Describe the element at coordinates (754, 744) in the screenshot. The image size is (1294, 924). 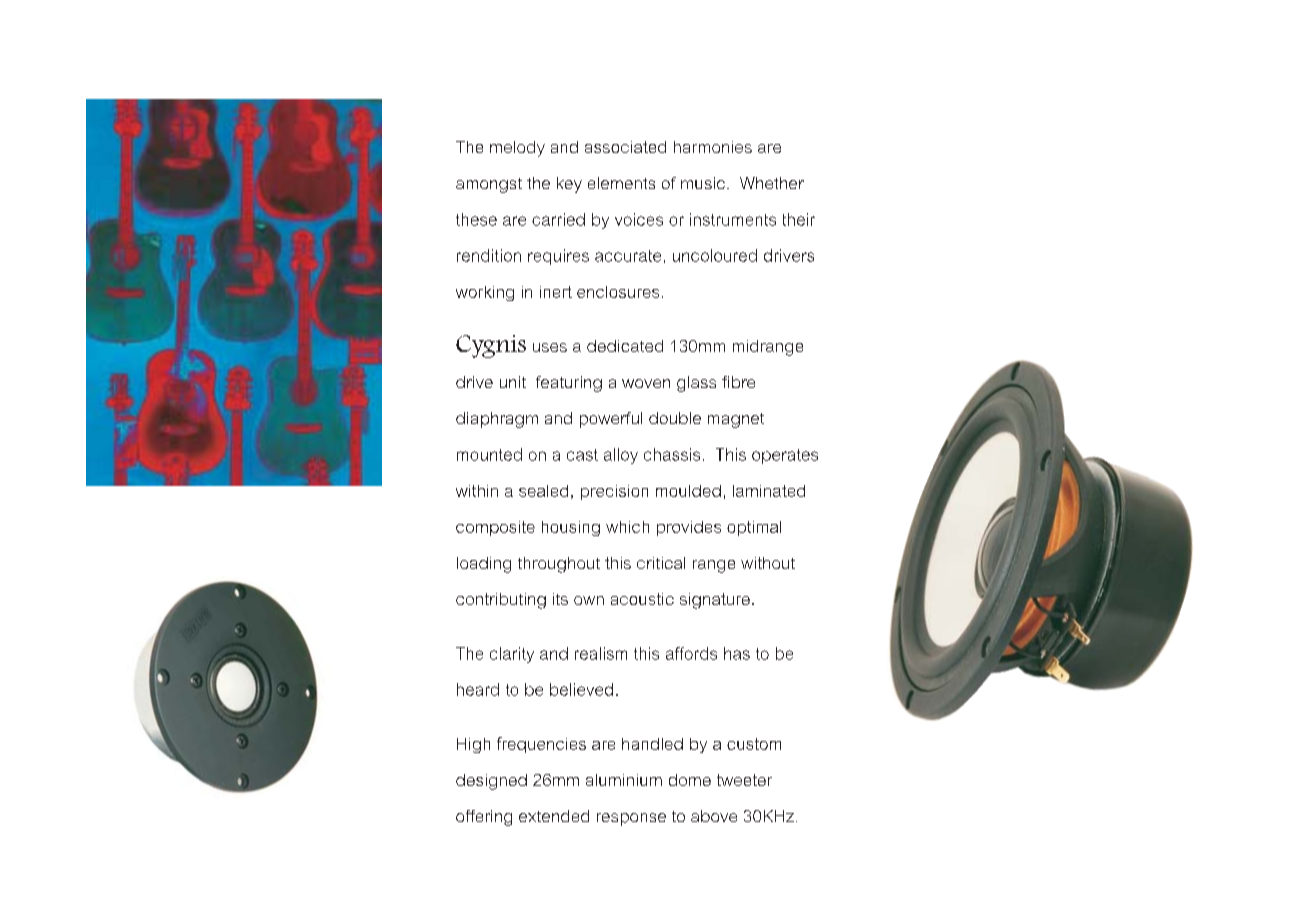
I see `custom` at that location.
